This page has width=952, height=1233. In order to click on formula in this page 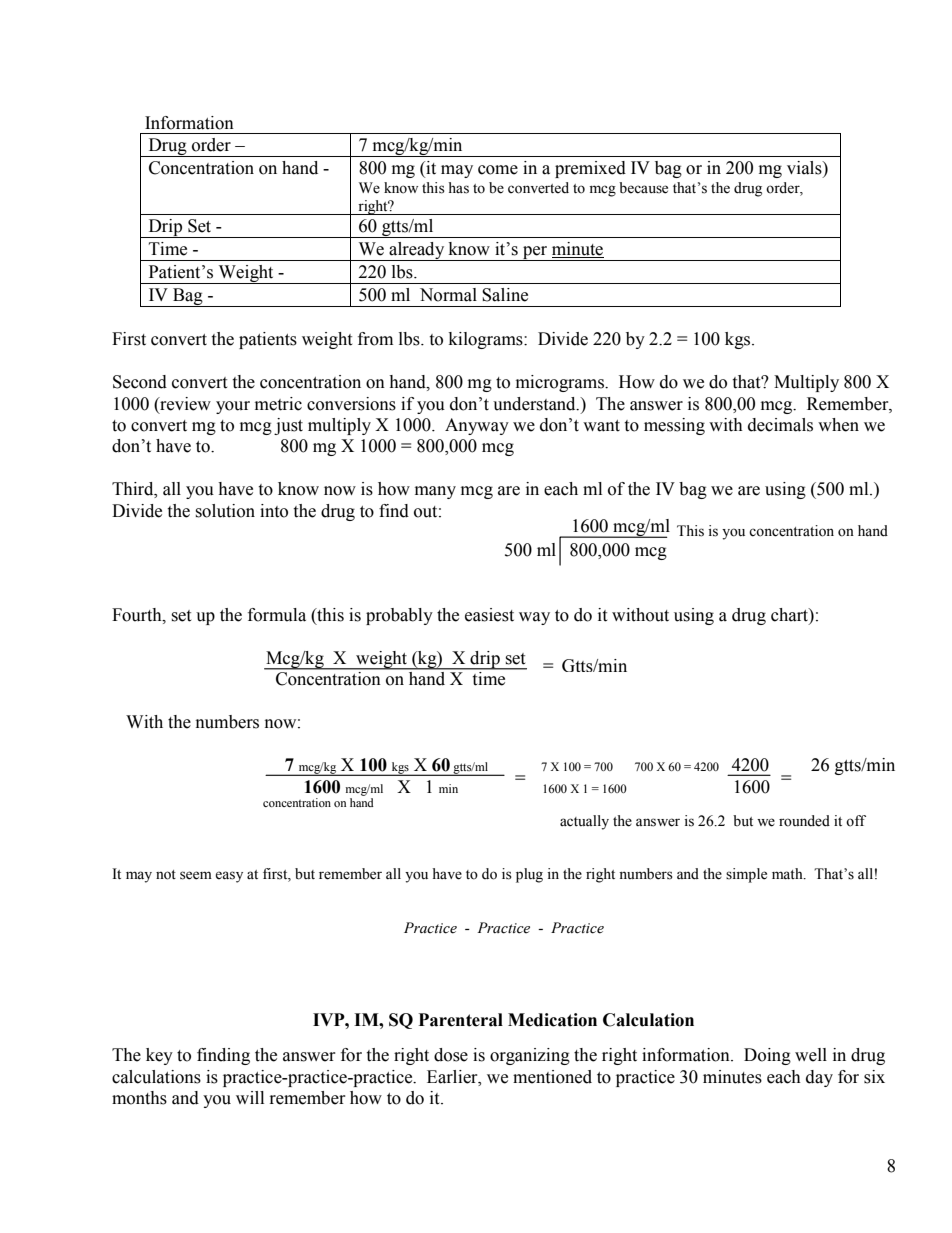, I will do `click(277, 615)`.
